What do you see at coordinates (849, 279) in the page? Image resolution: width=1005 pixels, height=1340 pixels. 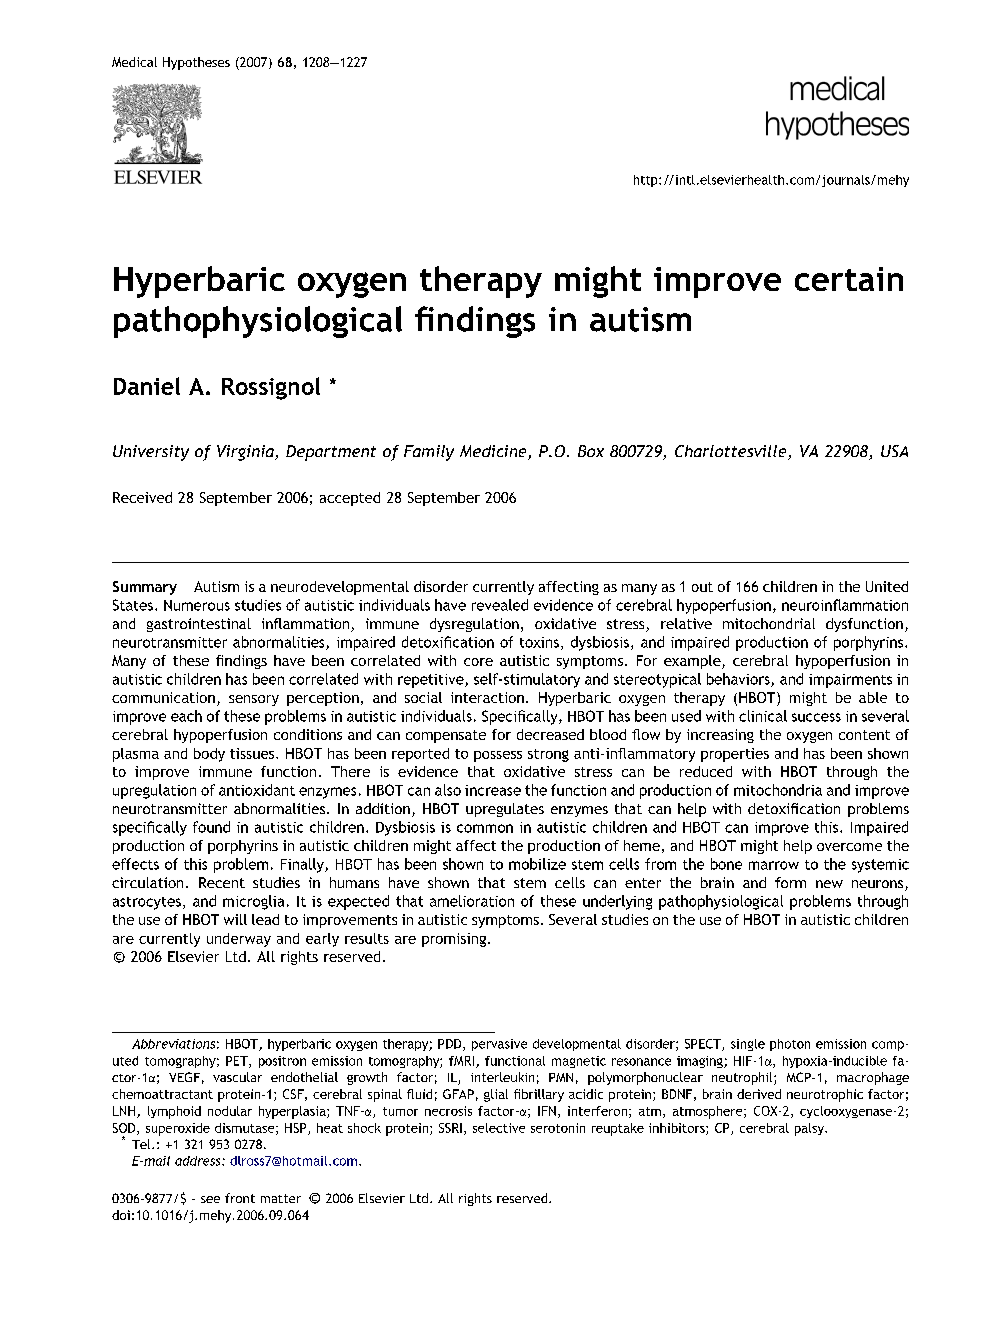 I see `certain` at bounding box center [849, 279].
